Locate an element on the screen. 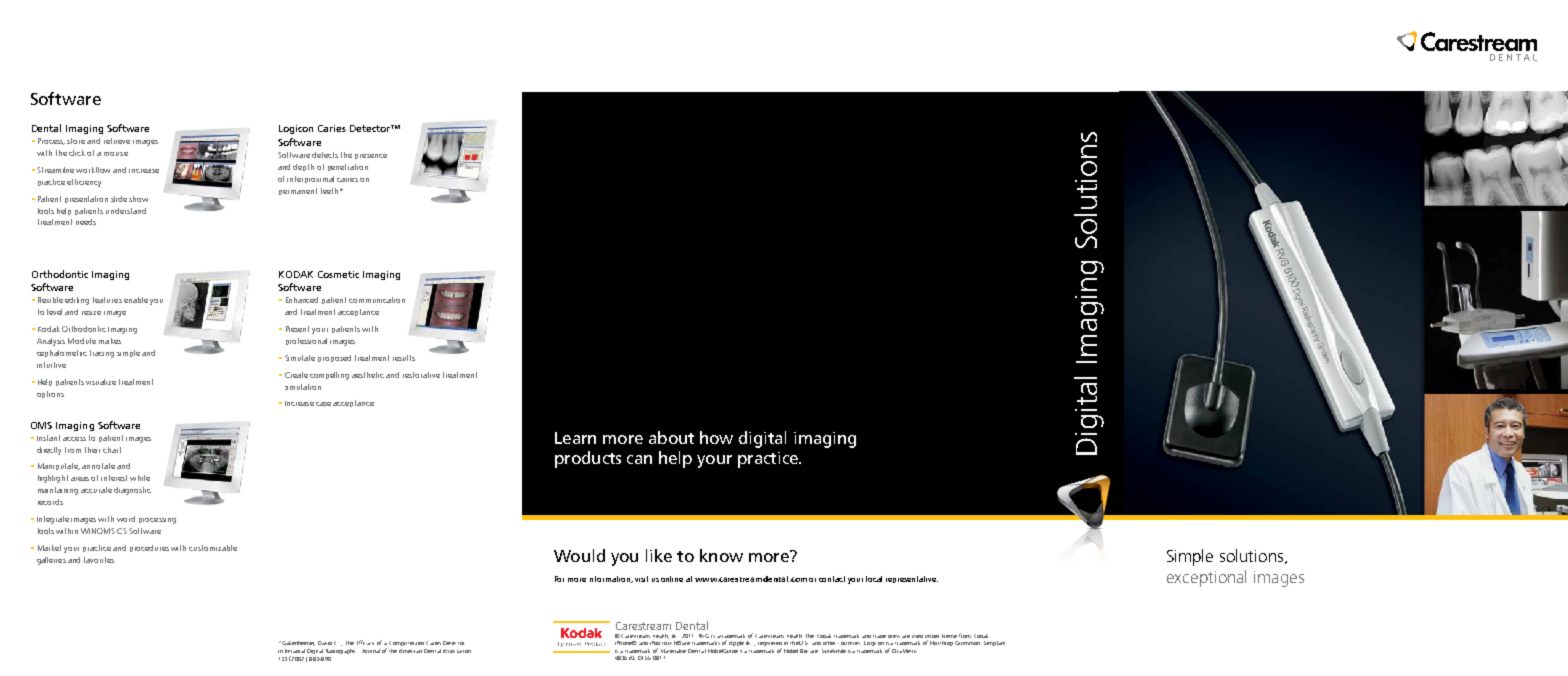 The height and width of the screenshot is (676, 1568). Materialise is located at coordinates (673, 651).
